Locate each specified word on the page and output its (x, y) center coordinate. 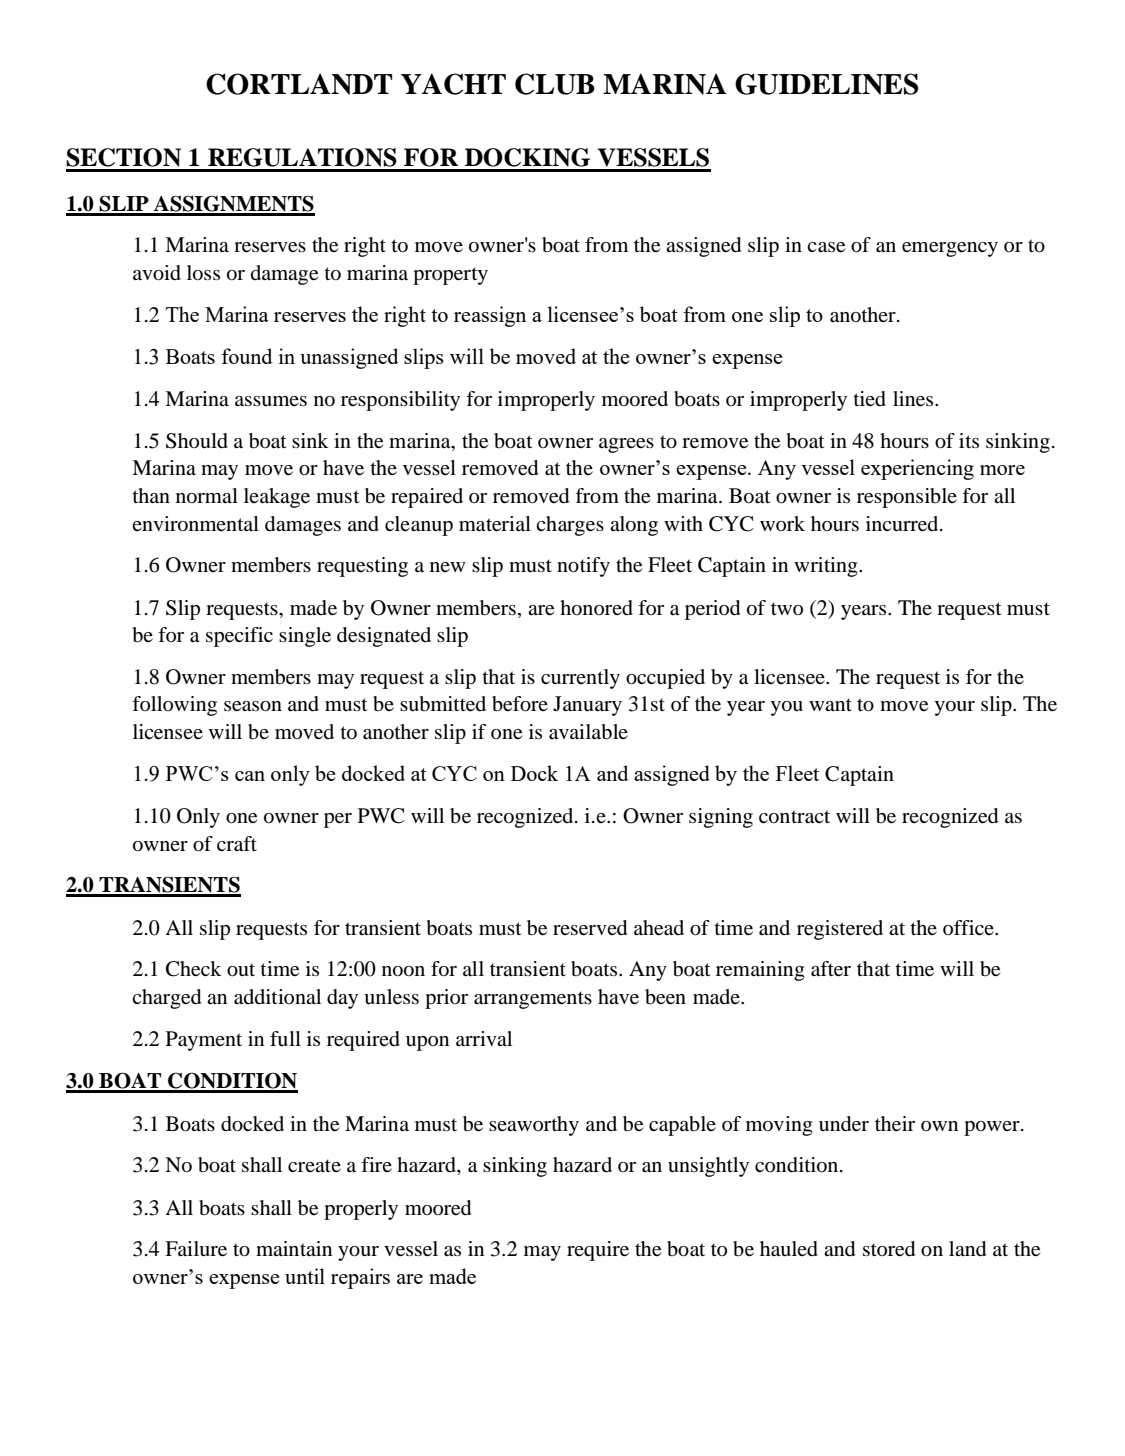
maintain (294, 1248)
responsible (907, 498)
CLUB (555, 84)
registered (840, 930)
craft (237, 844)
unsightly (708, 1167)
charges (570, 526)
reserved (590, 928)
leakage (277, 498)
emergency (950, 249)
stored (889, 1249)
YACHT (453, 84)
